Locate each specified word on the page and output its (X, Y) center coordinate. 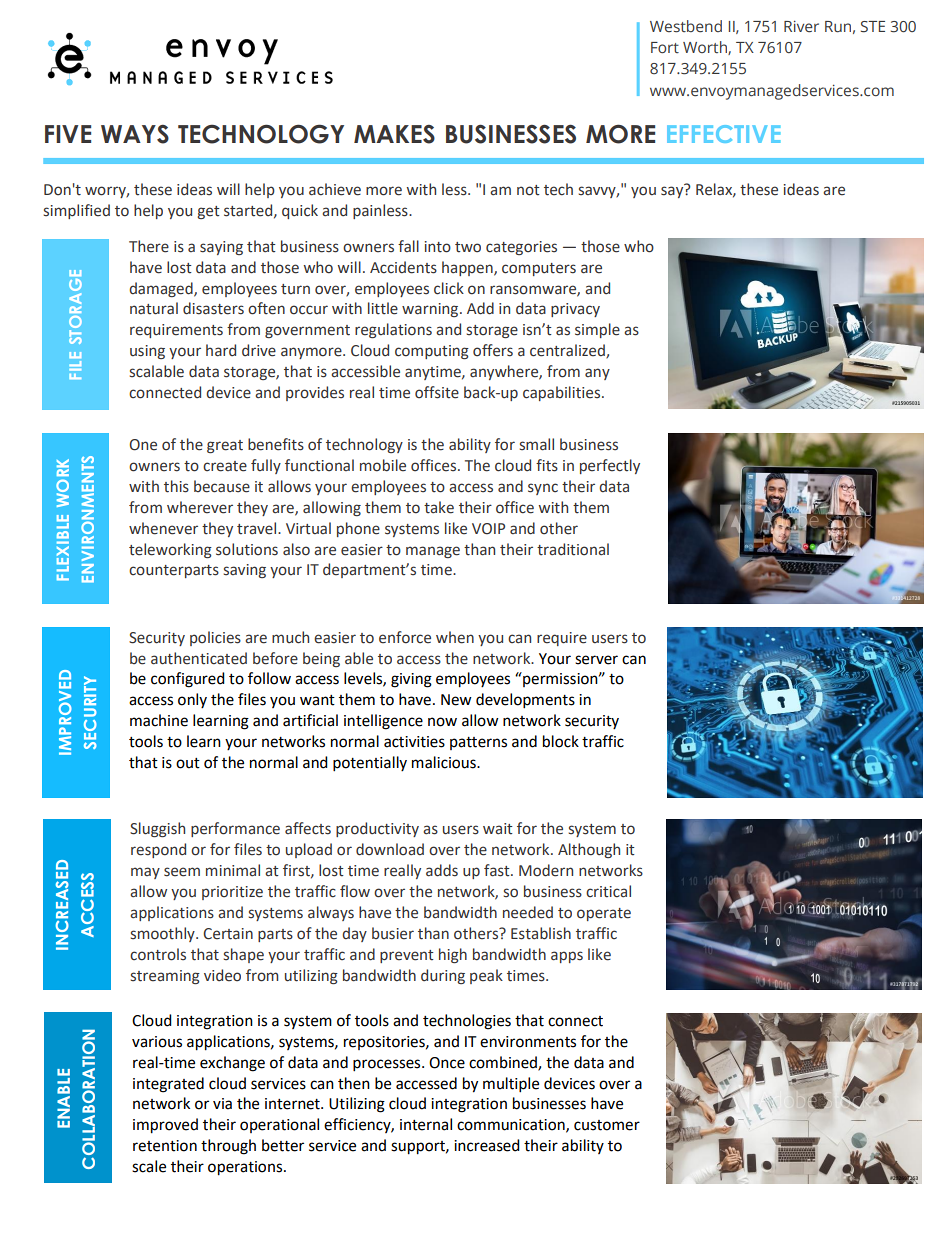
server (596, 660)
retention (165, 1146)
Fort (665, 47)
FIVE (68, 134)
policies (215, 638)
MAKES (394, 134)
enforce (405, 637)
